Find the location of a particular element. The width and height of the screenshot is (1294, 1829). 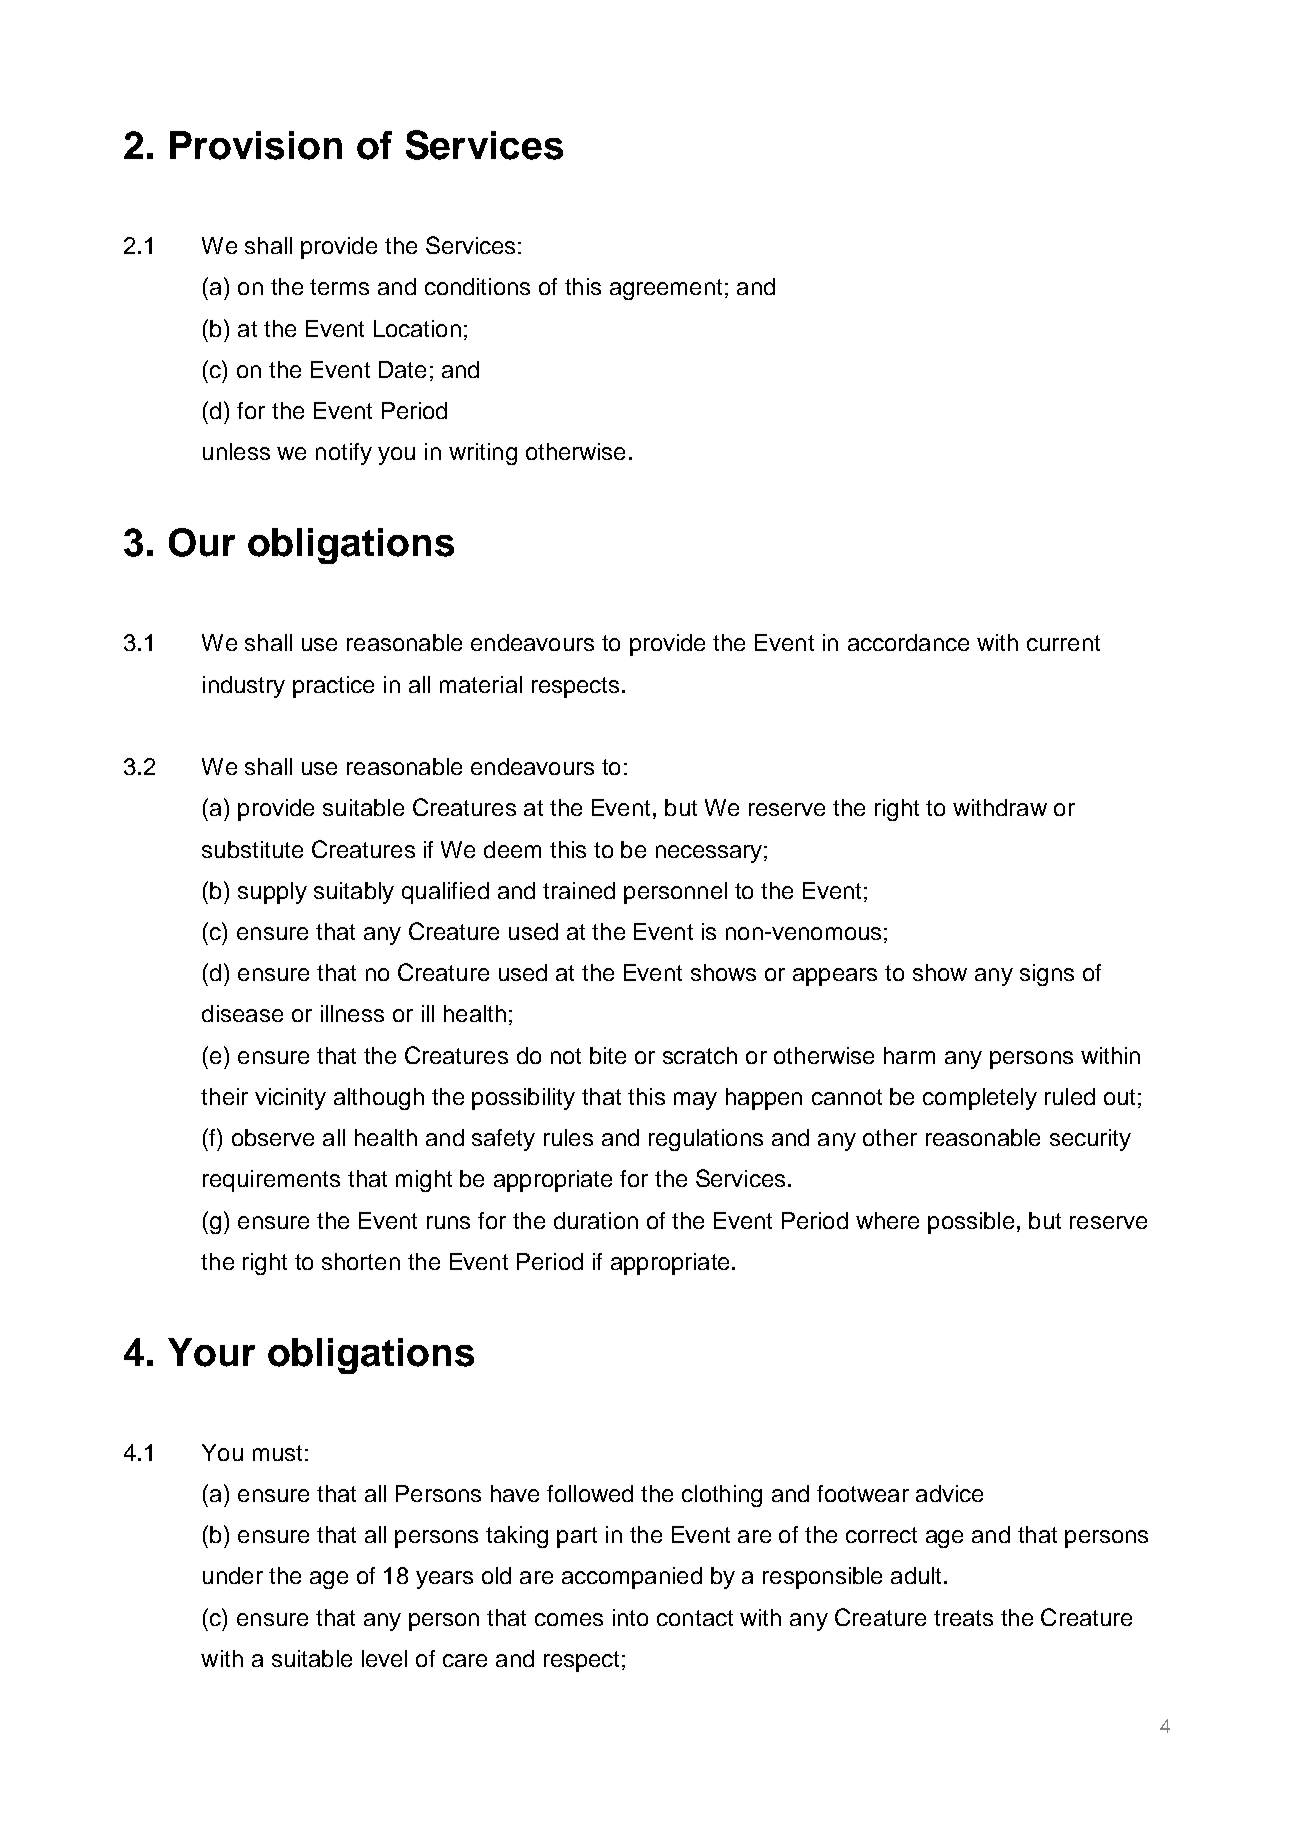

agreement is located at coordinates (666, 289).
